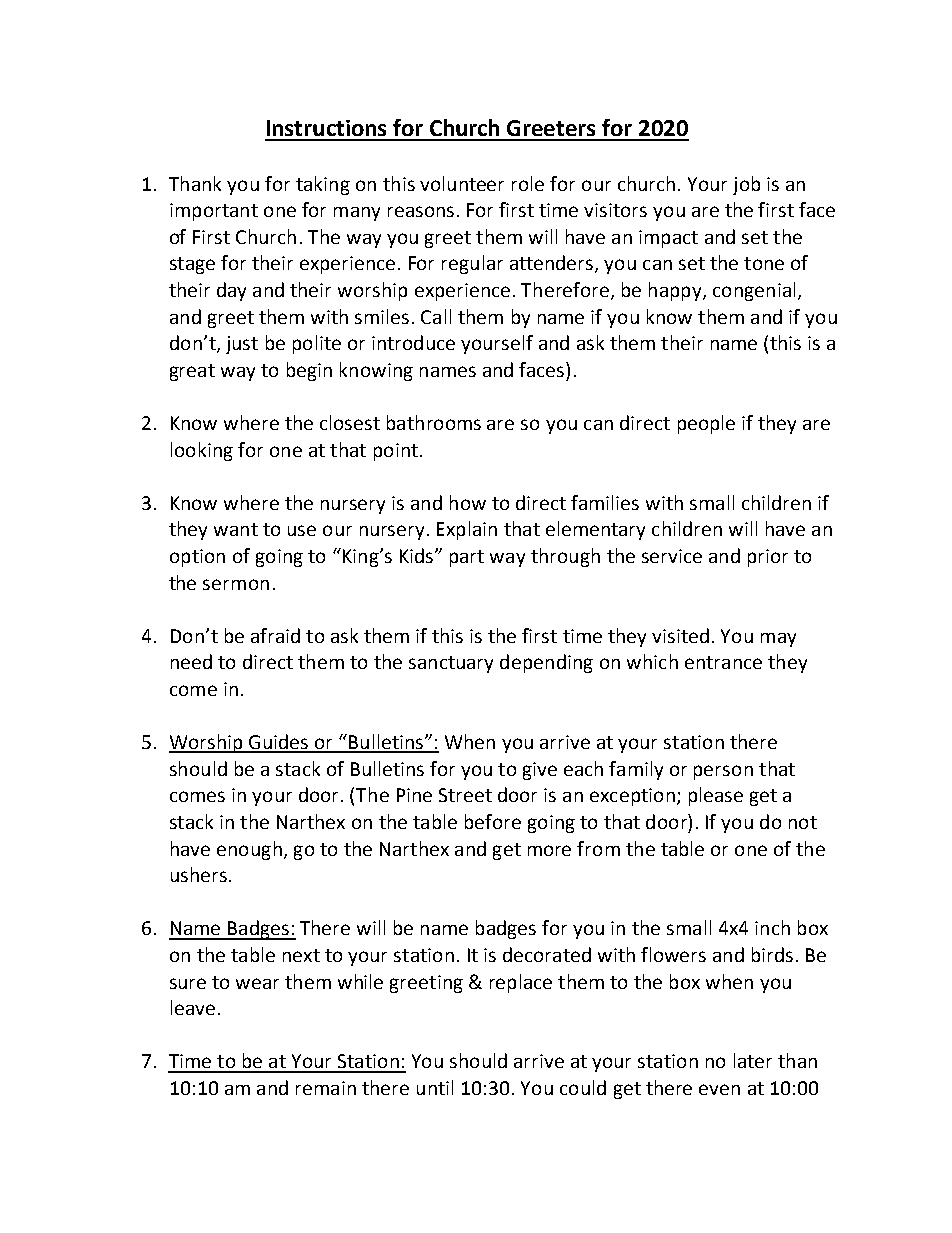 The image size is (952, 1233). Describe the element at coordinates (493, 821) in the document. I see `before` at that location.
